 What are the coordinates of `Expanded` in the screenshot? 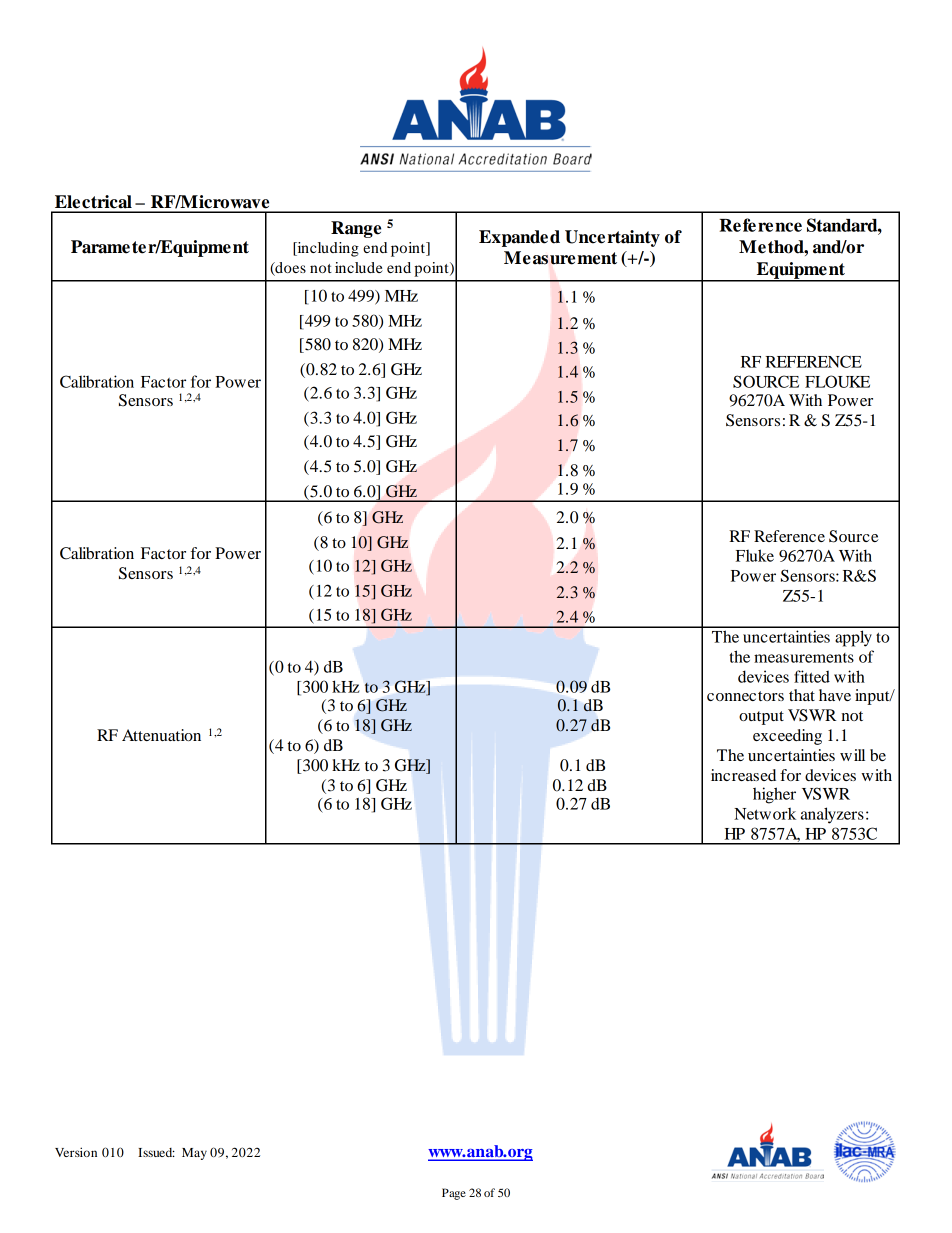 It's located at (519, 238).
